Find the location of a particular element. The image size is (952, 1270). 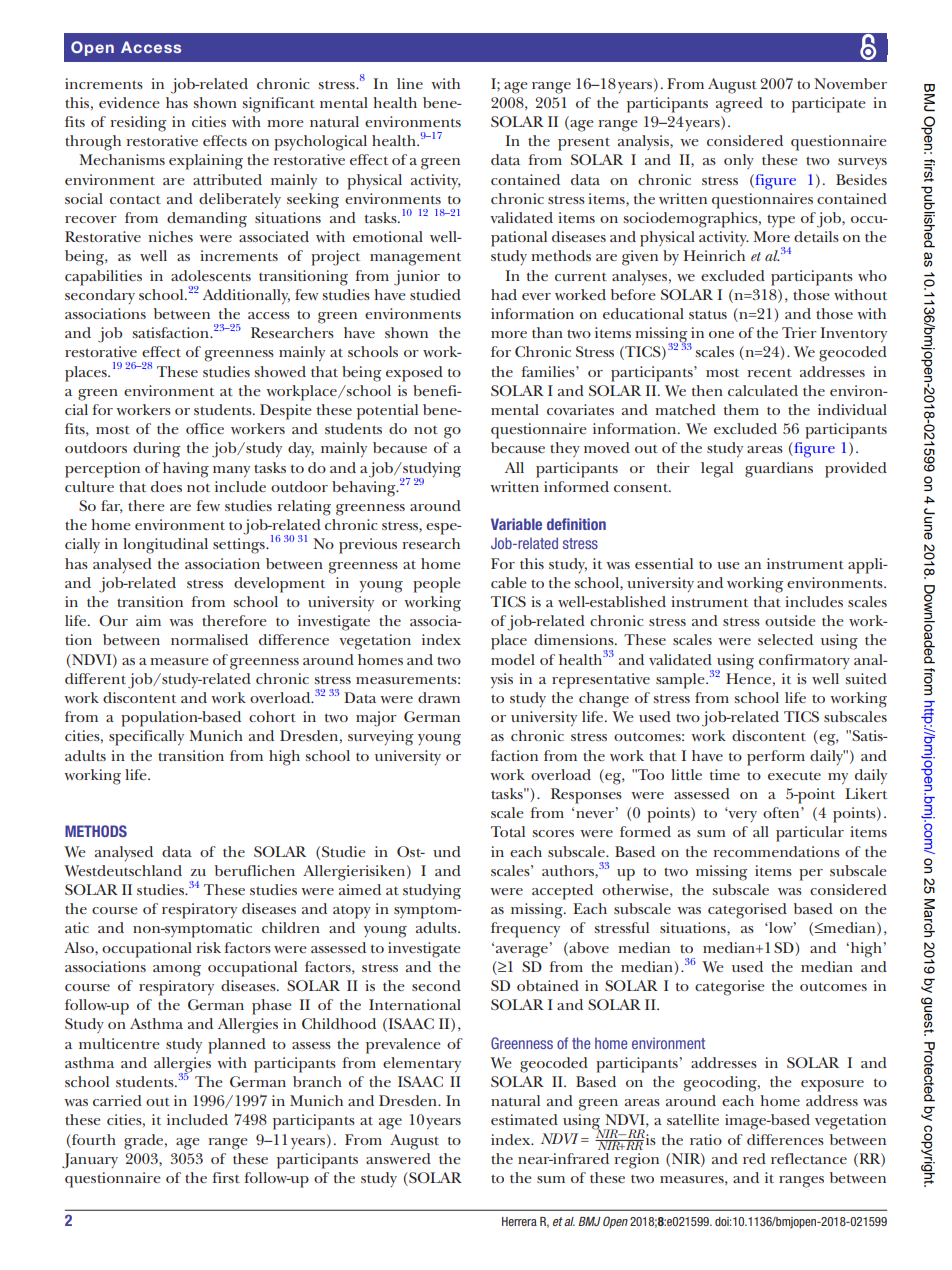

grade is located at coordinates (145, 1142).
